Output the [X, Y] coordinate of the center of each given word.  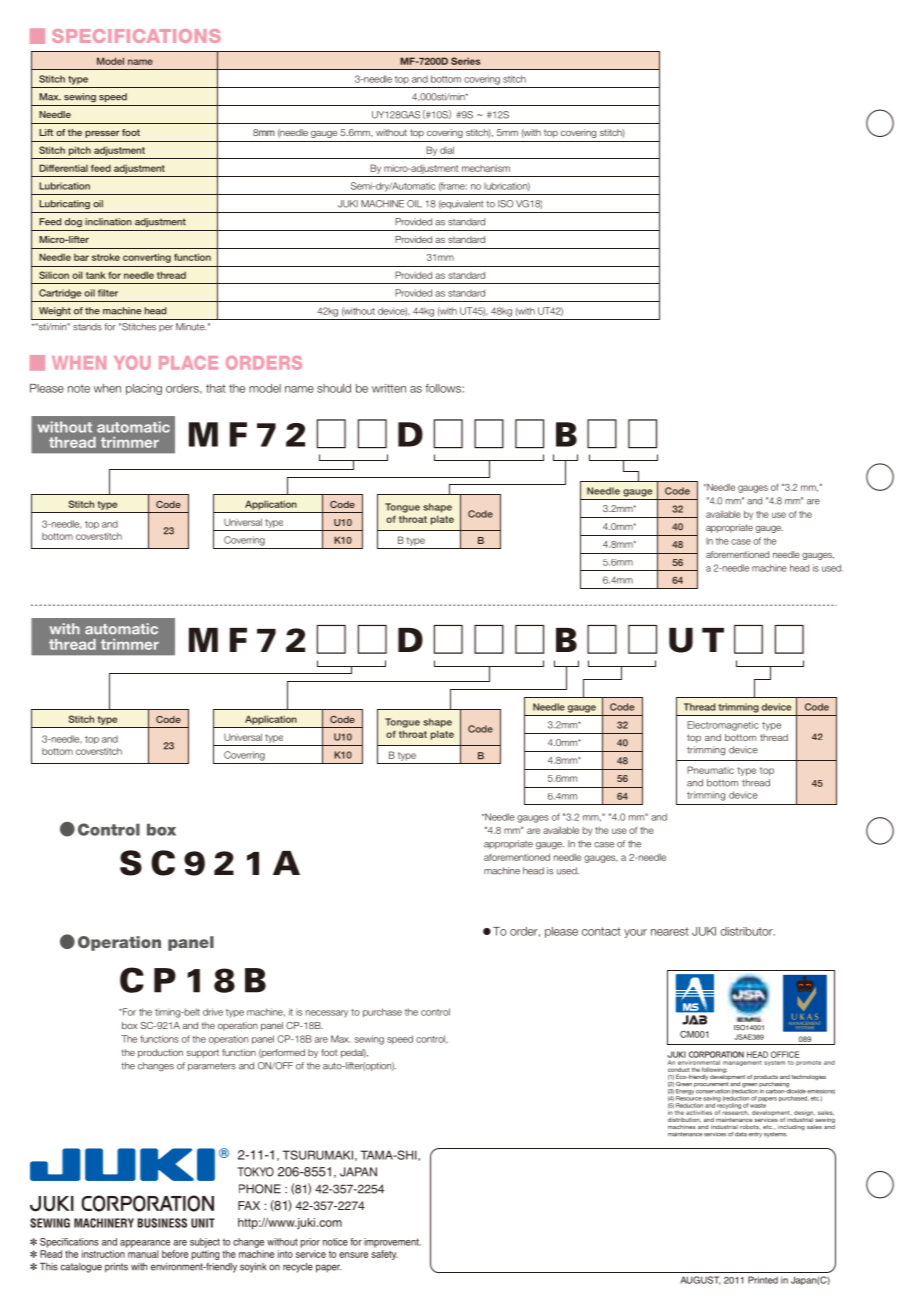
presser [102, 134]
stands [87, 327]
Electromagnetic [723, 726]
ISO [505, 204]
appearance [145, 1244]
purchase [382, 1013]
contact [601, 931]
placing [144, 389]
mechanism [486, 168]
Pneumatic [710, 770]
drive [213, 1012]
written [389, 388]
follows [444, 388]
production [160, 1053]
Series [465, 61]
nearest [670, 931]
